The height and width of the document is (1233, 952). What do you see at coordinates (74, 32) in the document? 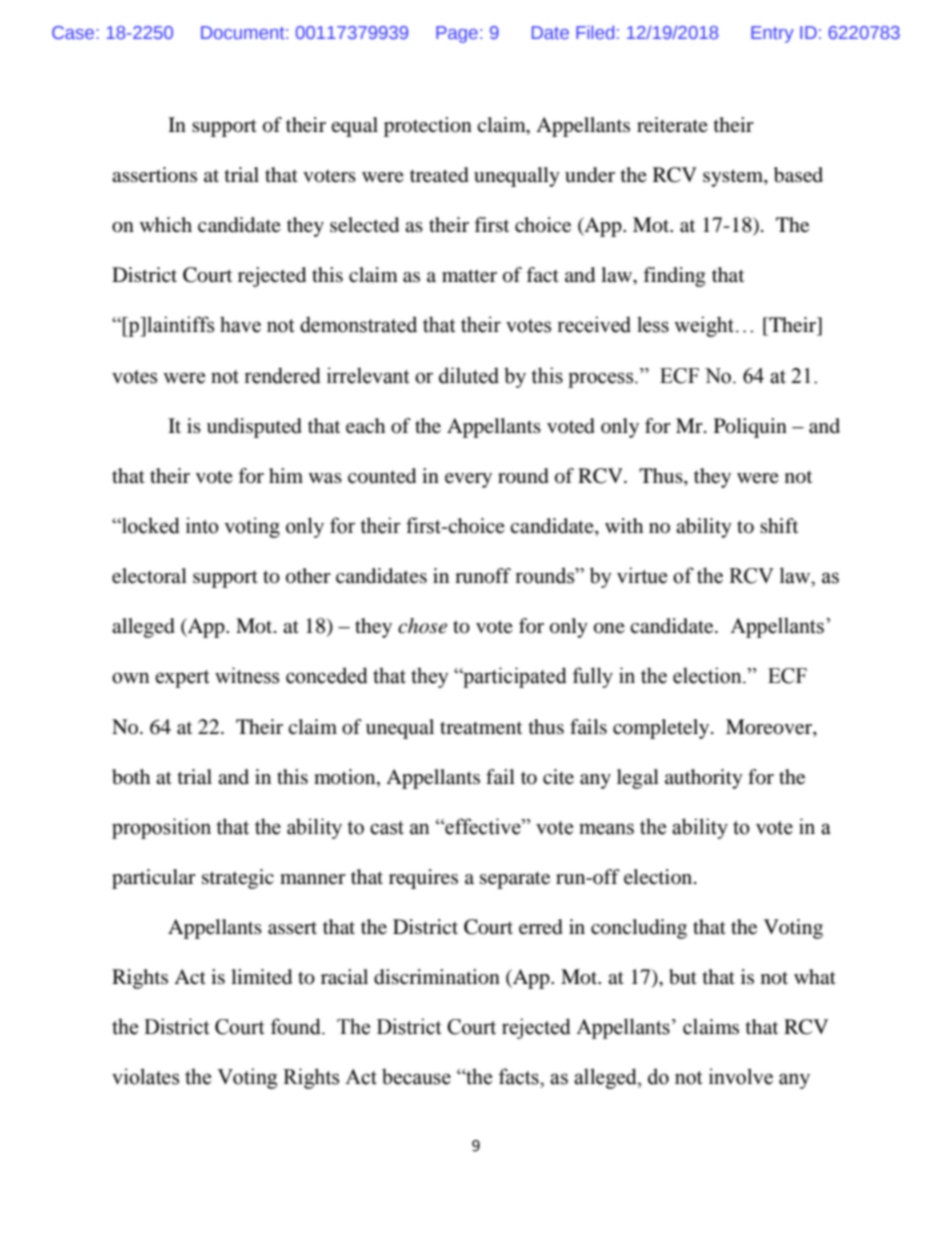
I see `Case` at bounding box center [74, 32].
